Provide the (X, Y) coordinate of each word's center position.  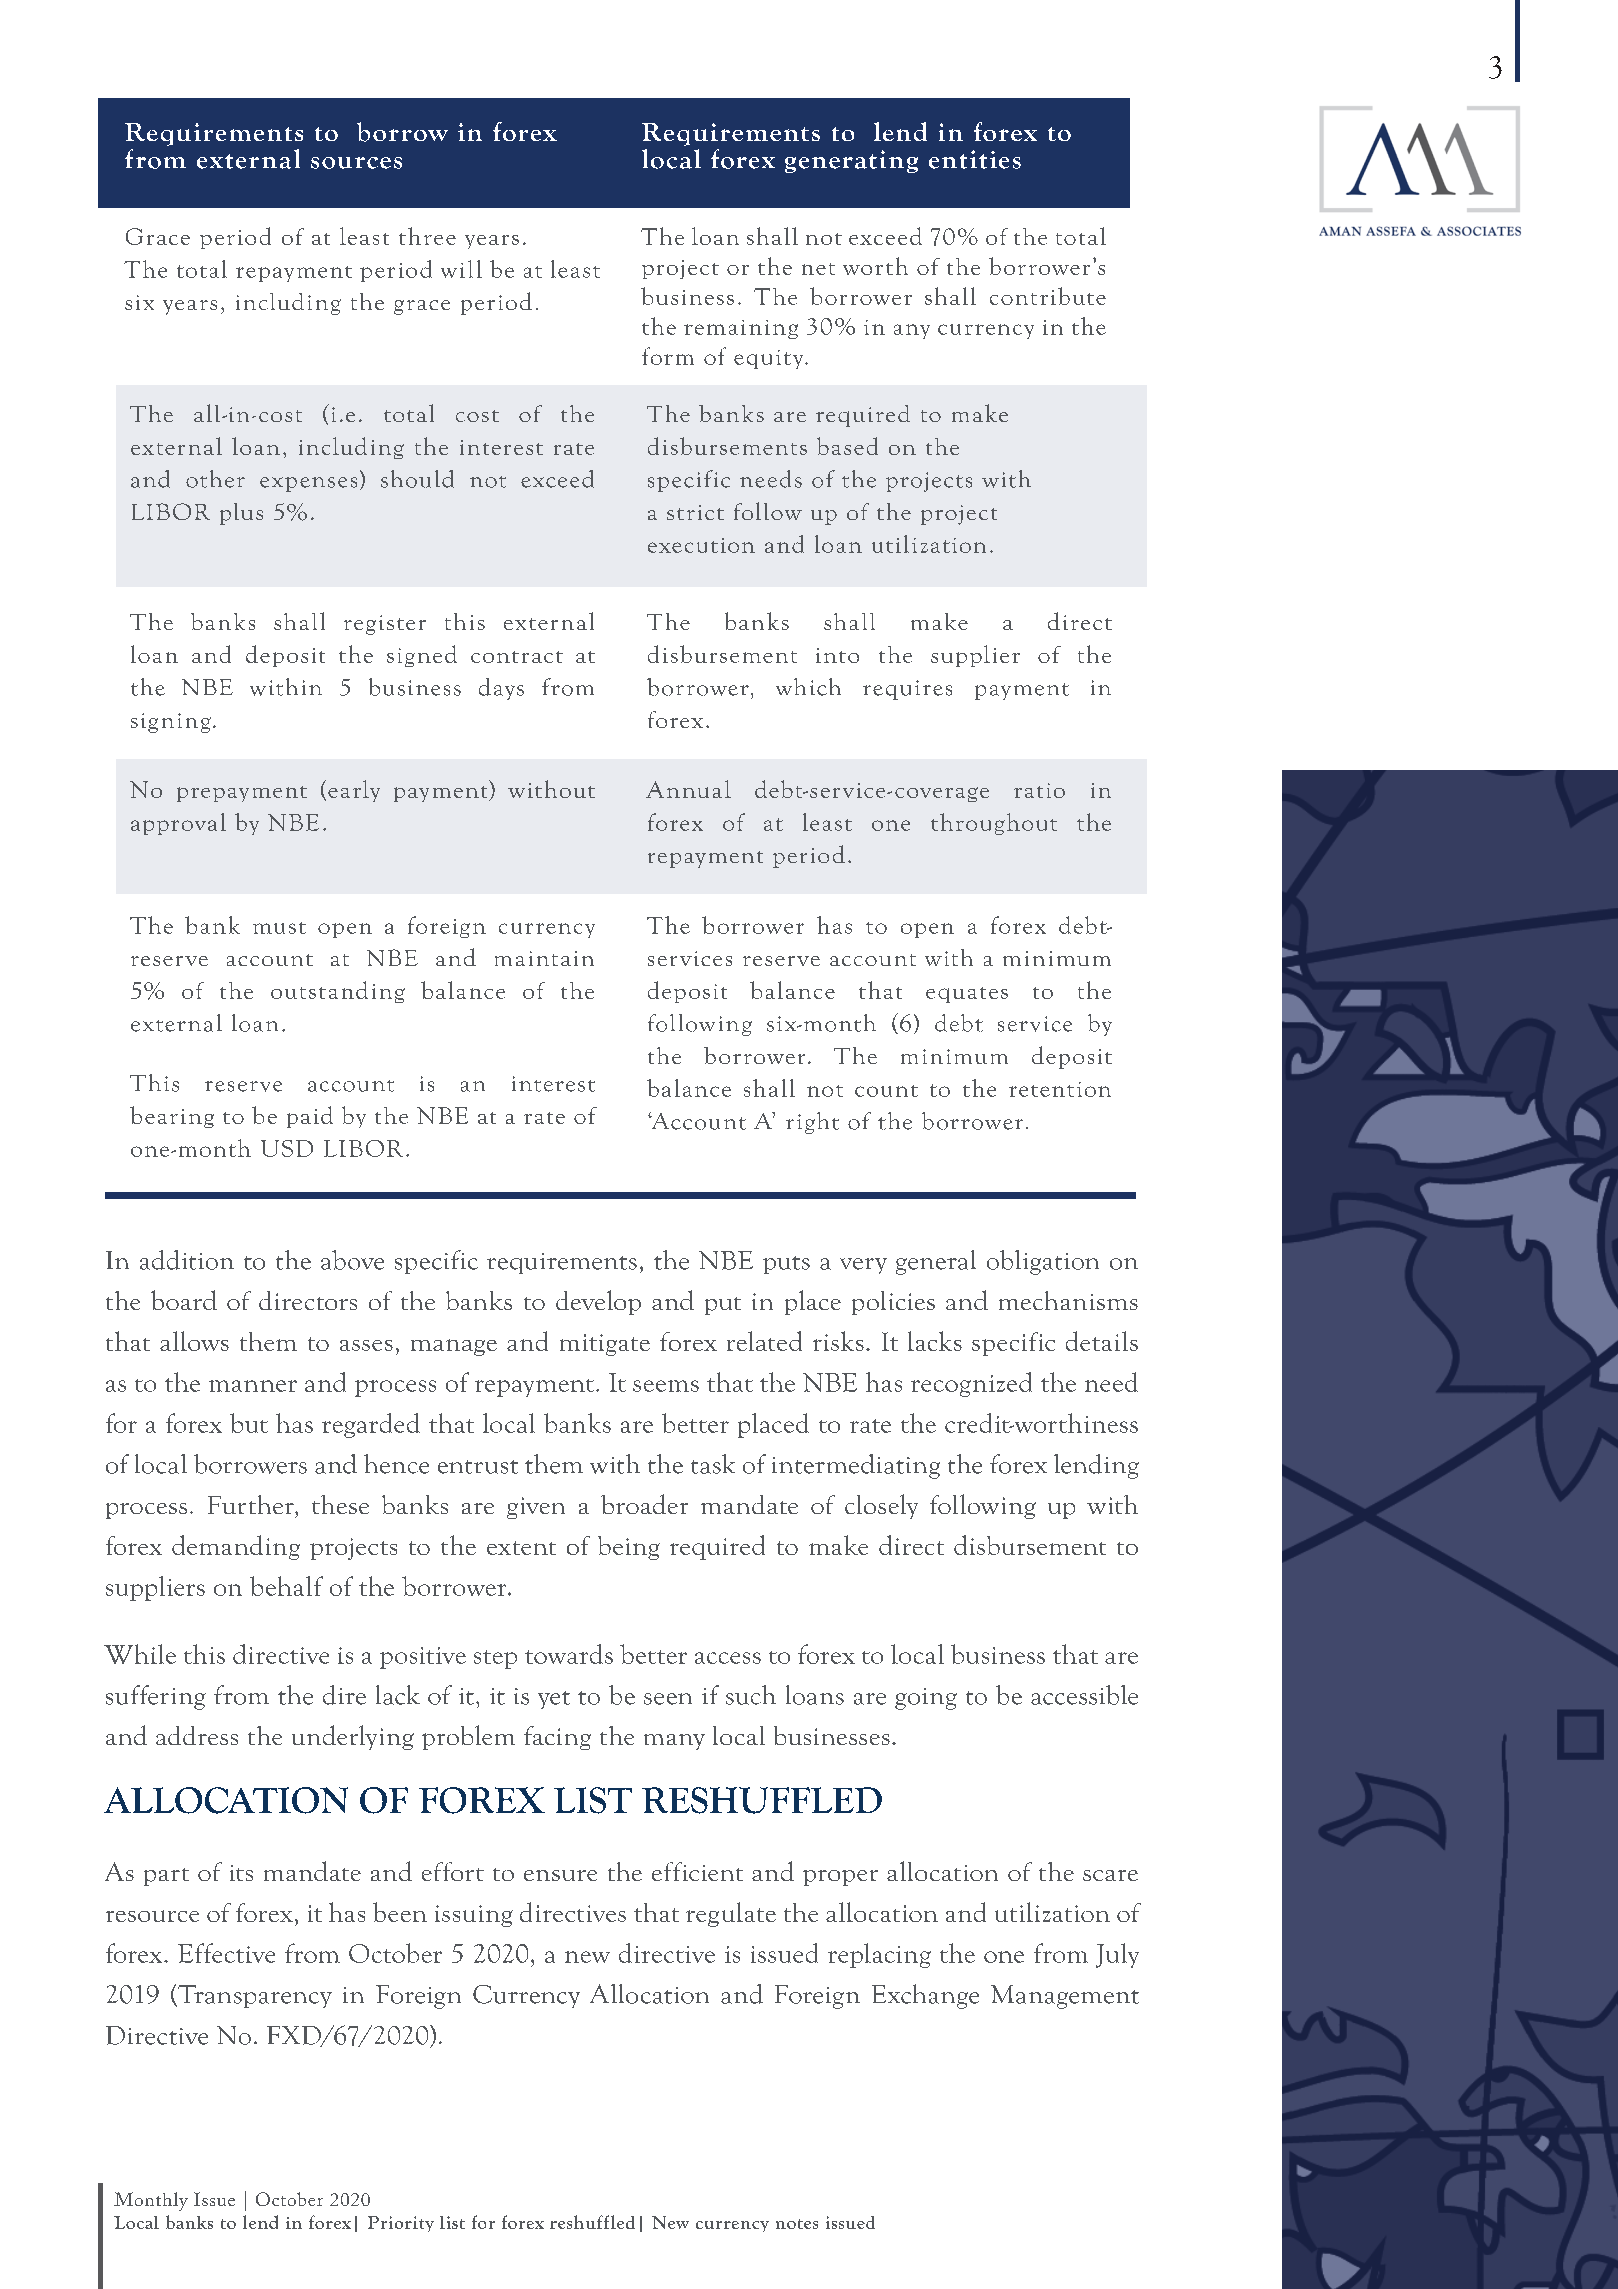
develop (598, 1302)
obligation (1043, 1262)
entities (975, 159)
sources (356, 163)
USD (287, 1148)
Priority (401, 2224)
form (668, 356)
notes (797, 2224)
